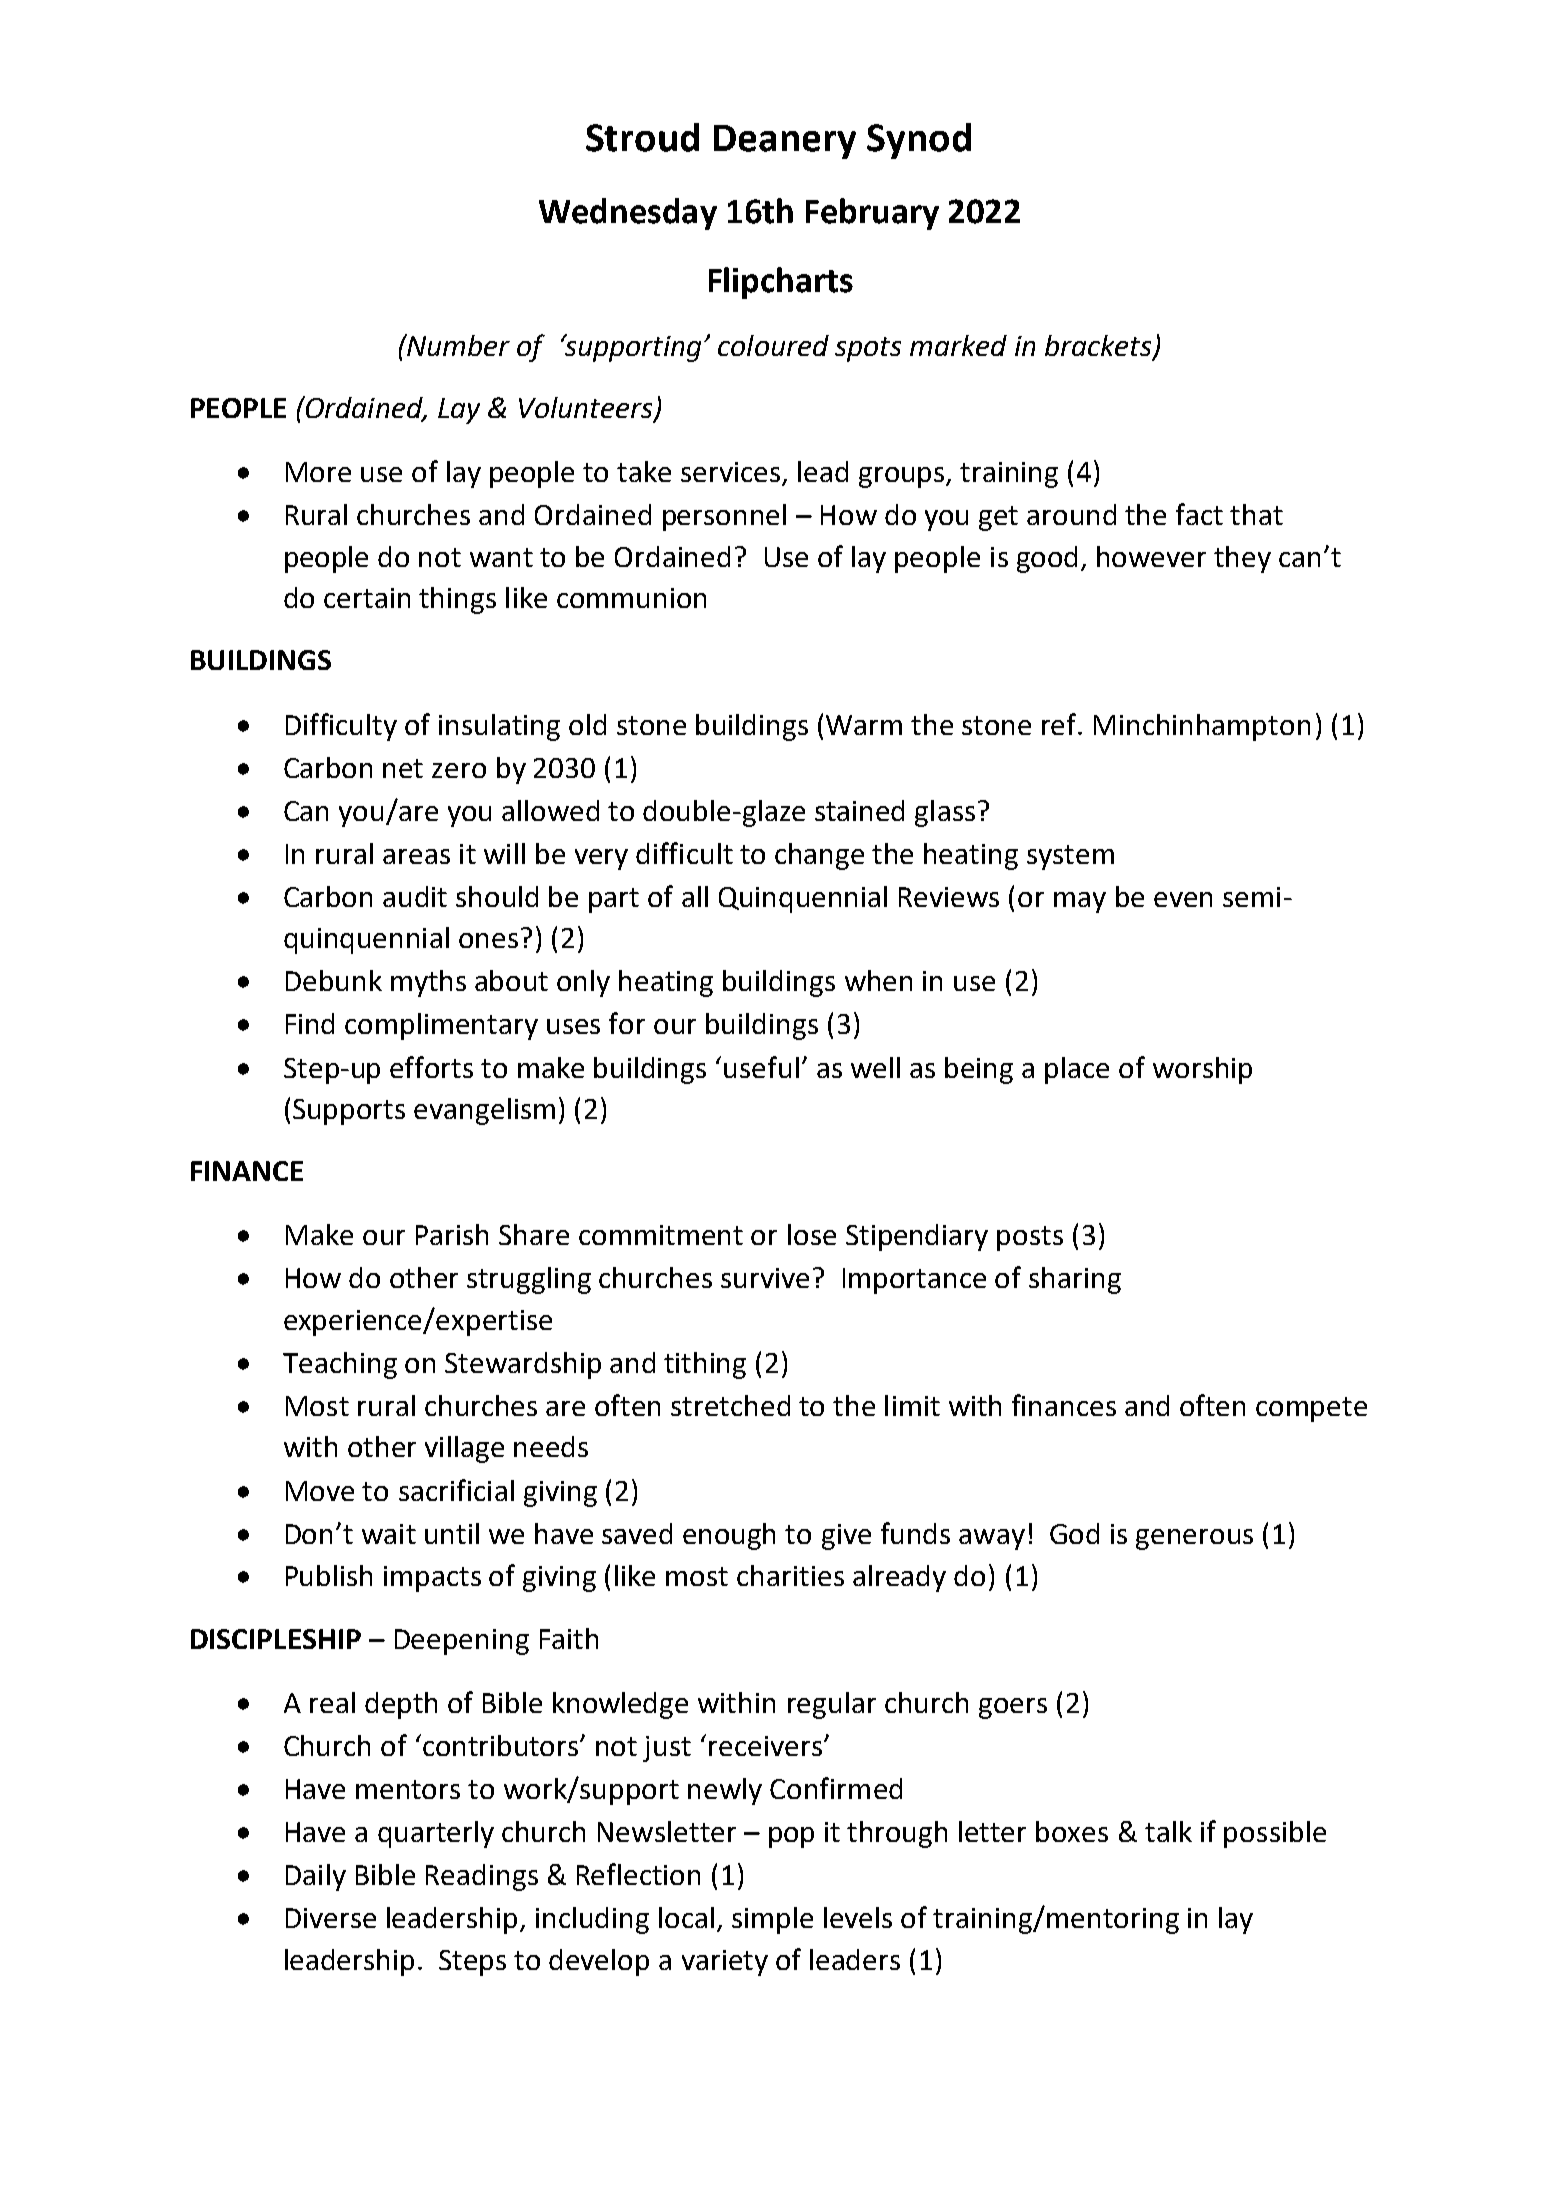 The image size is (1559, 2205). Describe the element at coordinates (872, 214) in the page. I see `February` at that location.
